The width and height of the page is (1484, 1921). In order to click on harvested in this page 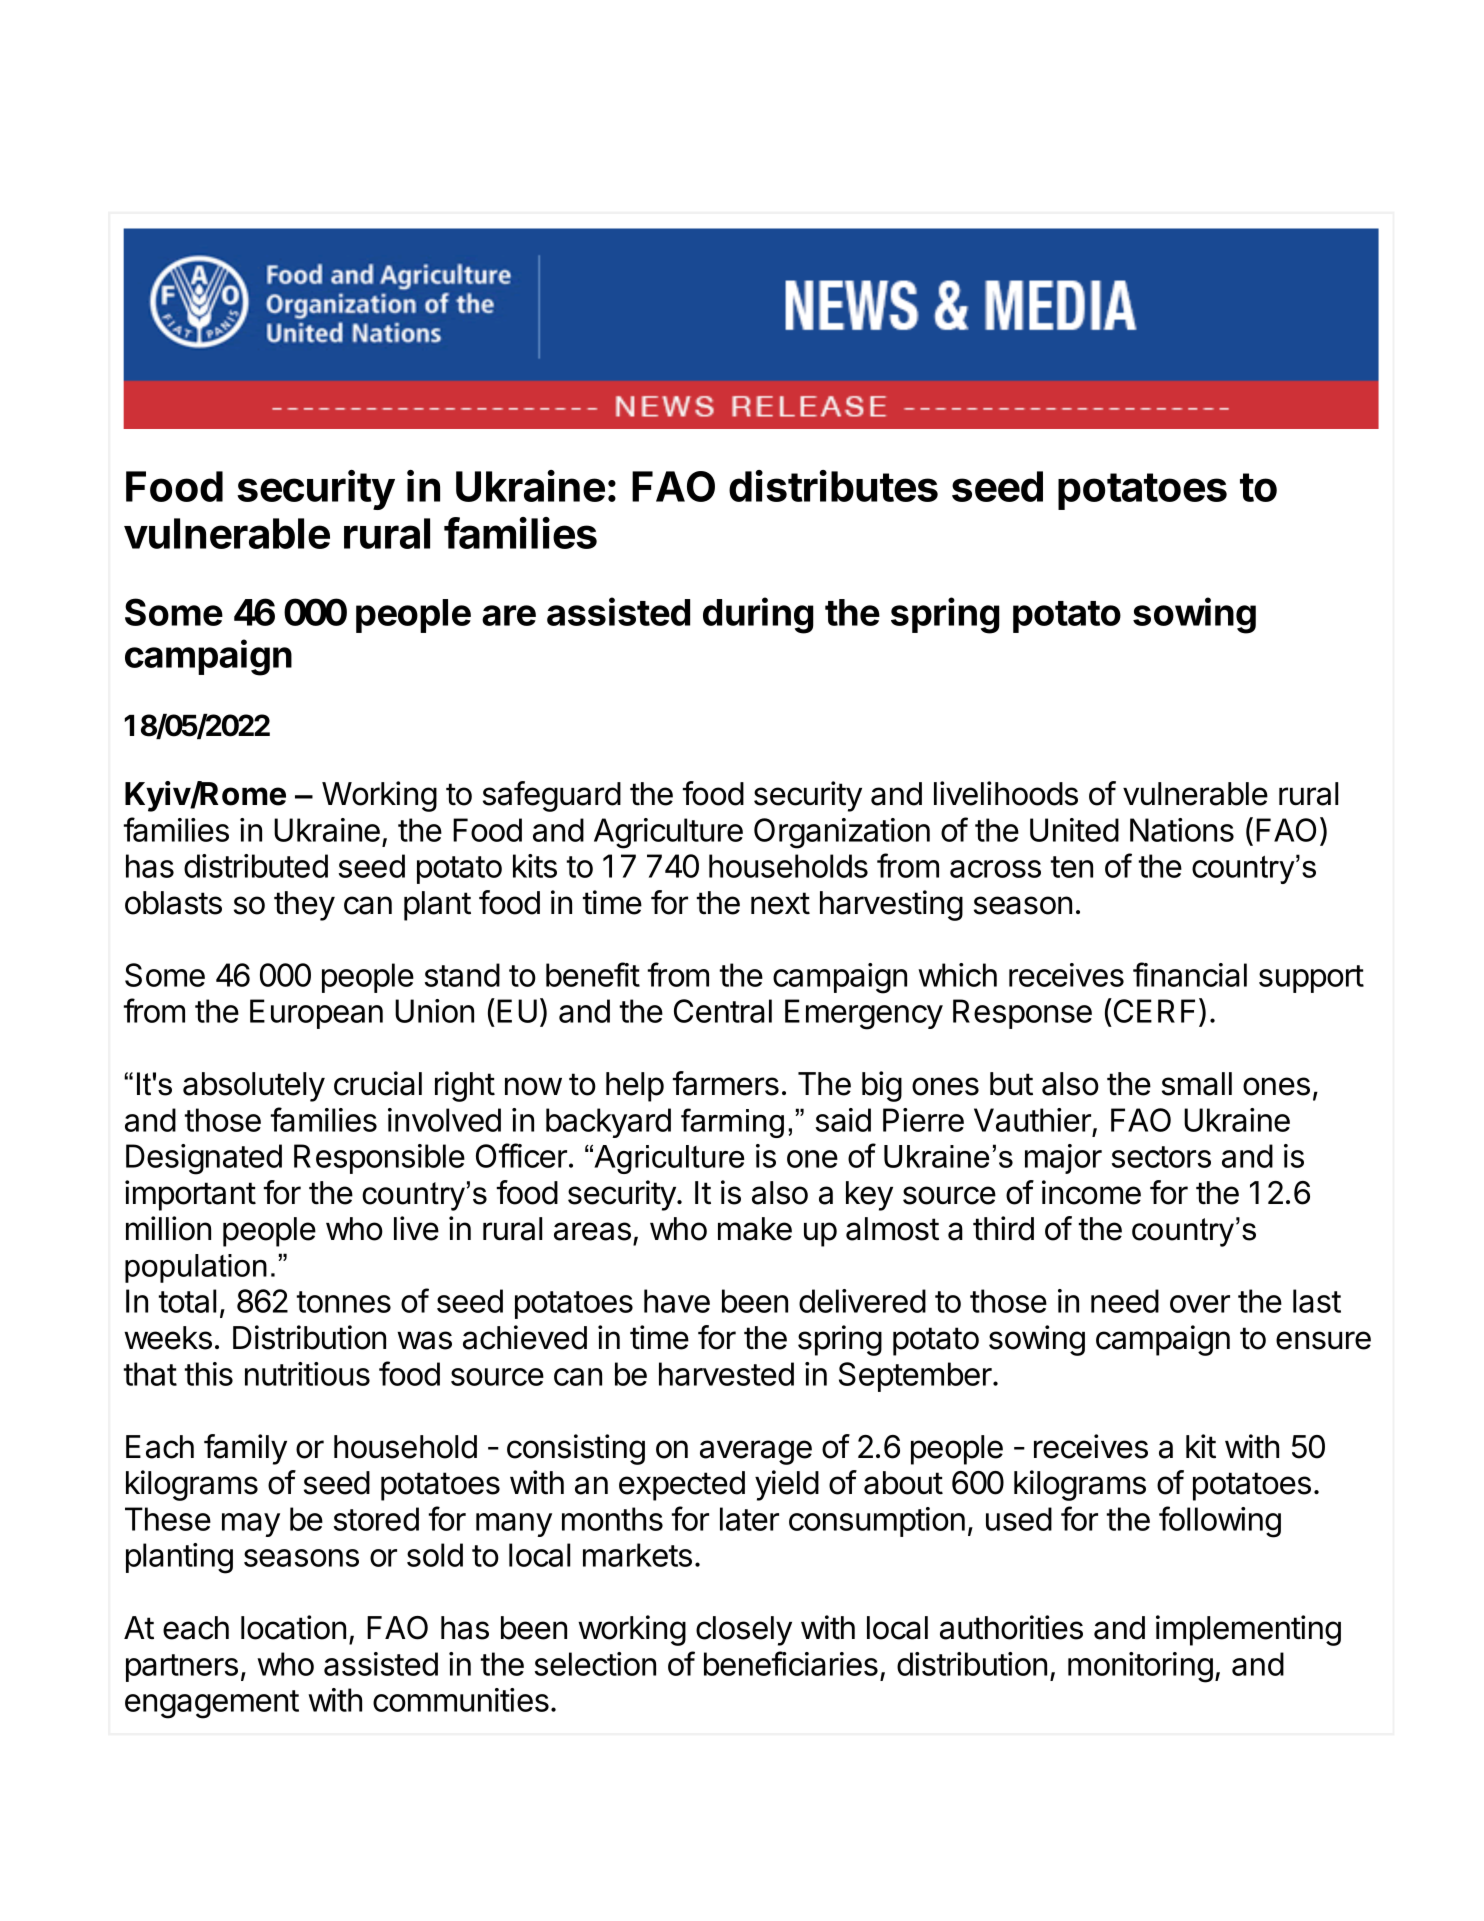, I will do `click(726, 1374)`.
